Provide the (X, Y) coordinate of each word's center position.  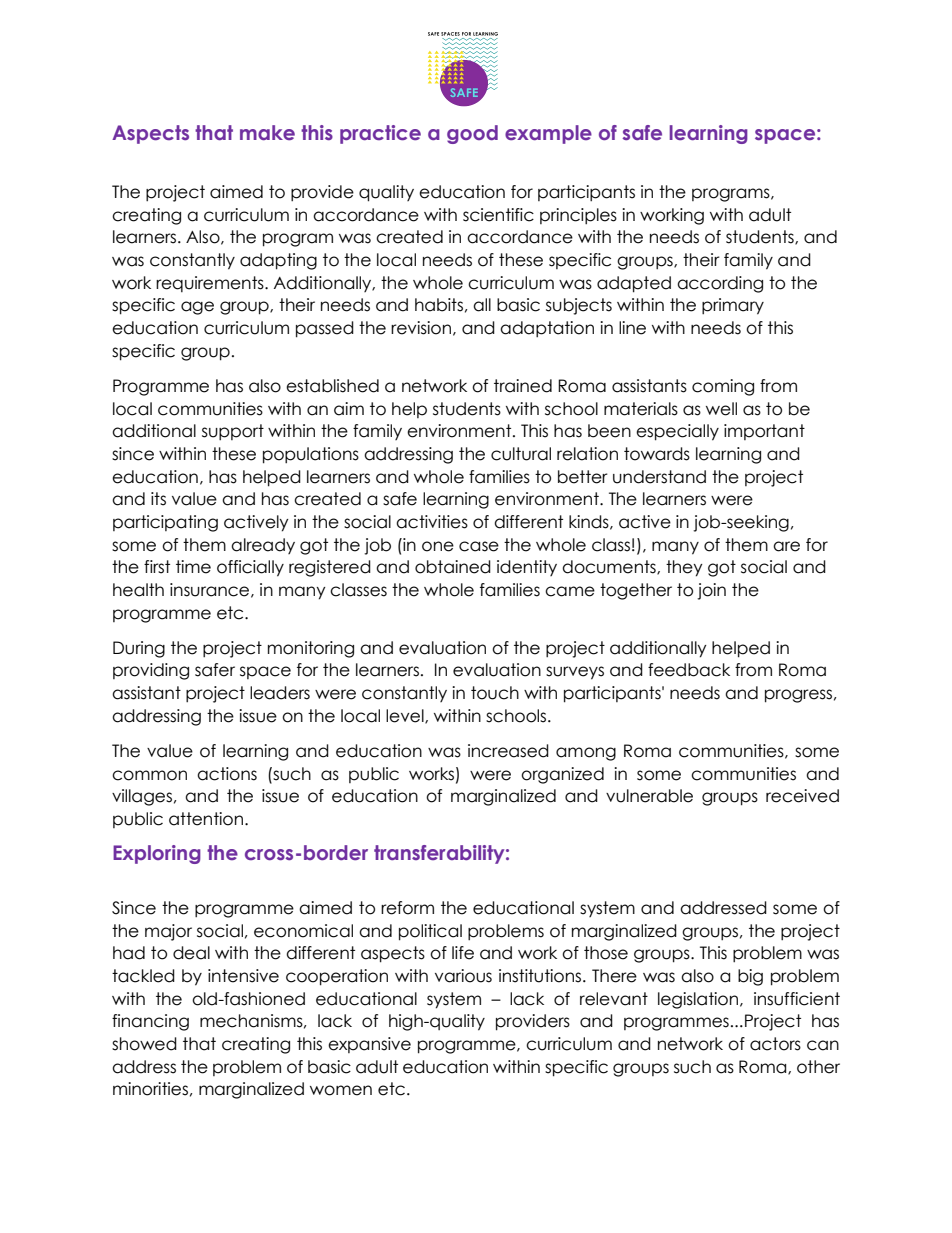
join (711, 591)
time (193, 567)
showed (144, 1044)
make (267, 132)
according (720, 284)
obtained (453, 567)
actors (775, 1044)
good (472, 134)
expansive (369, 1045)
